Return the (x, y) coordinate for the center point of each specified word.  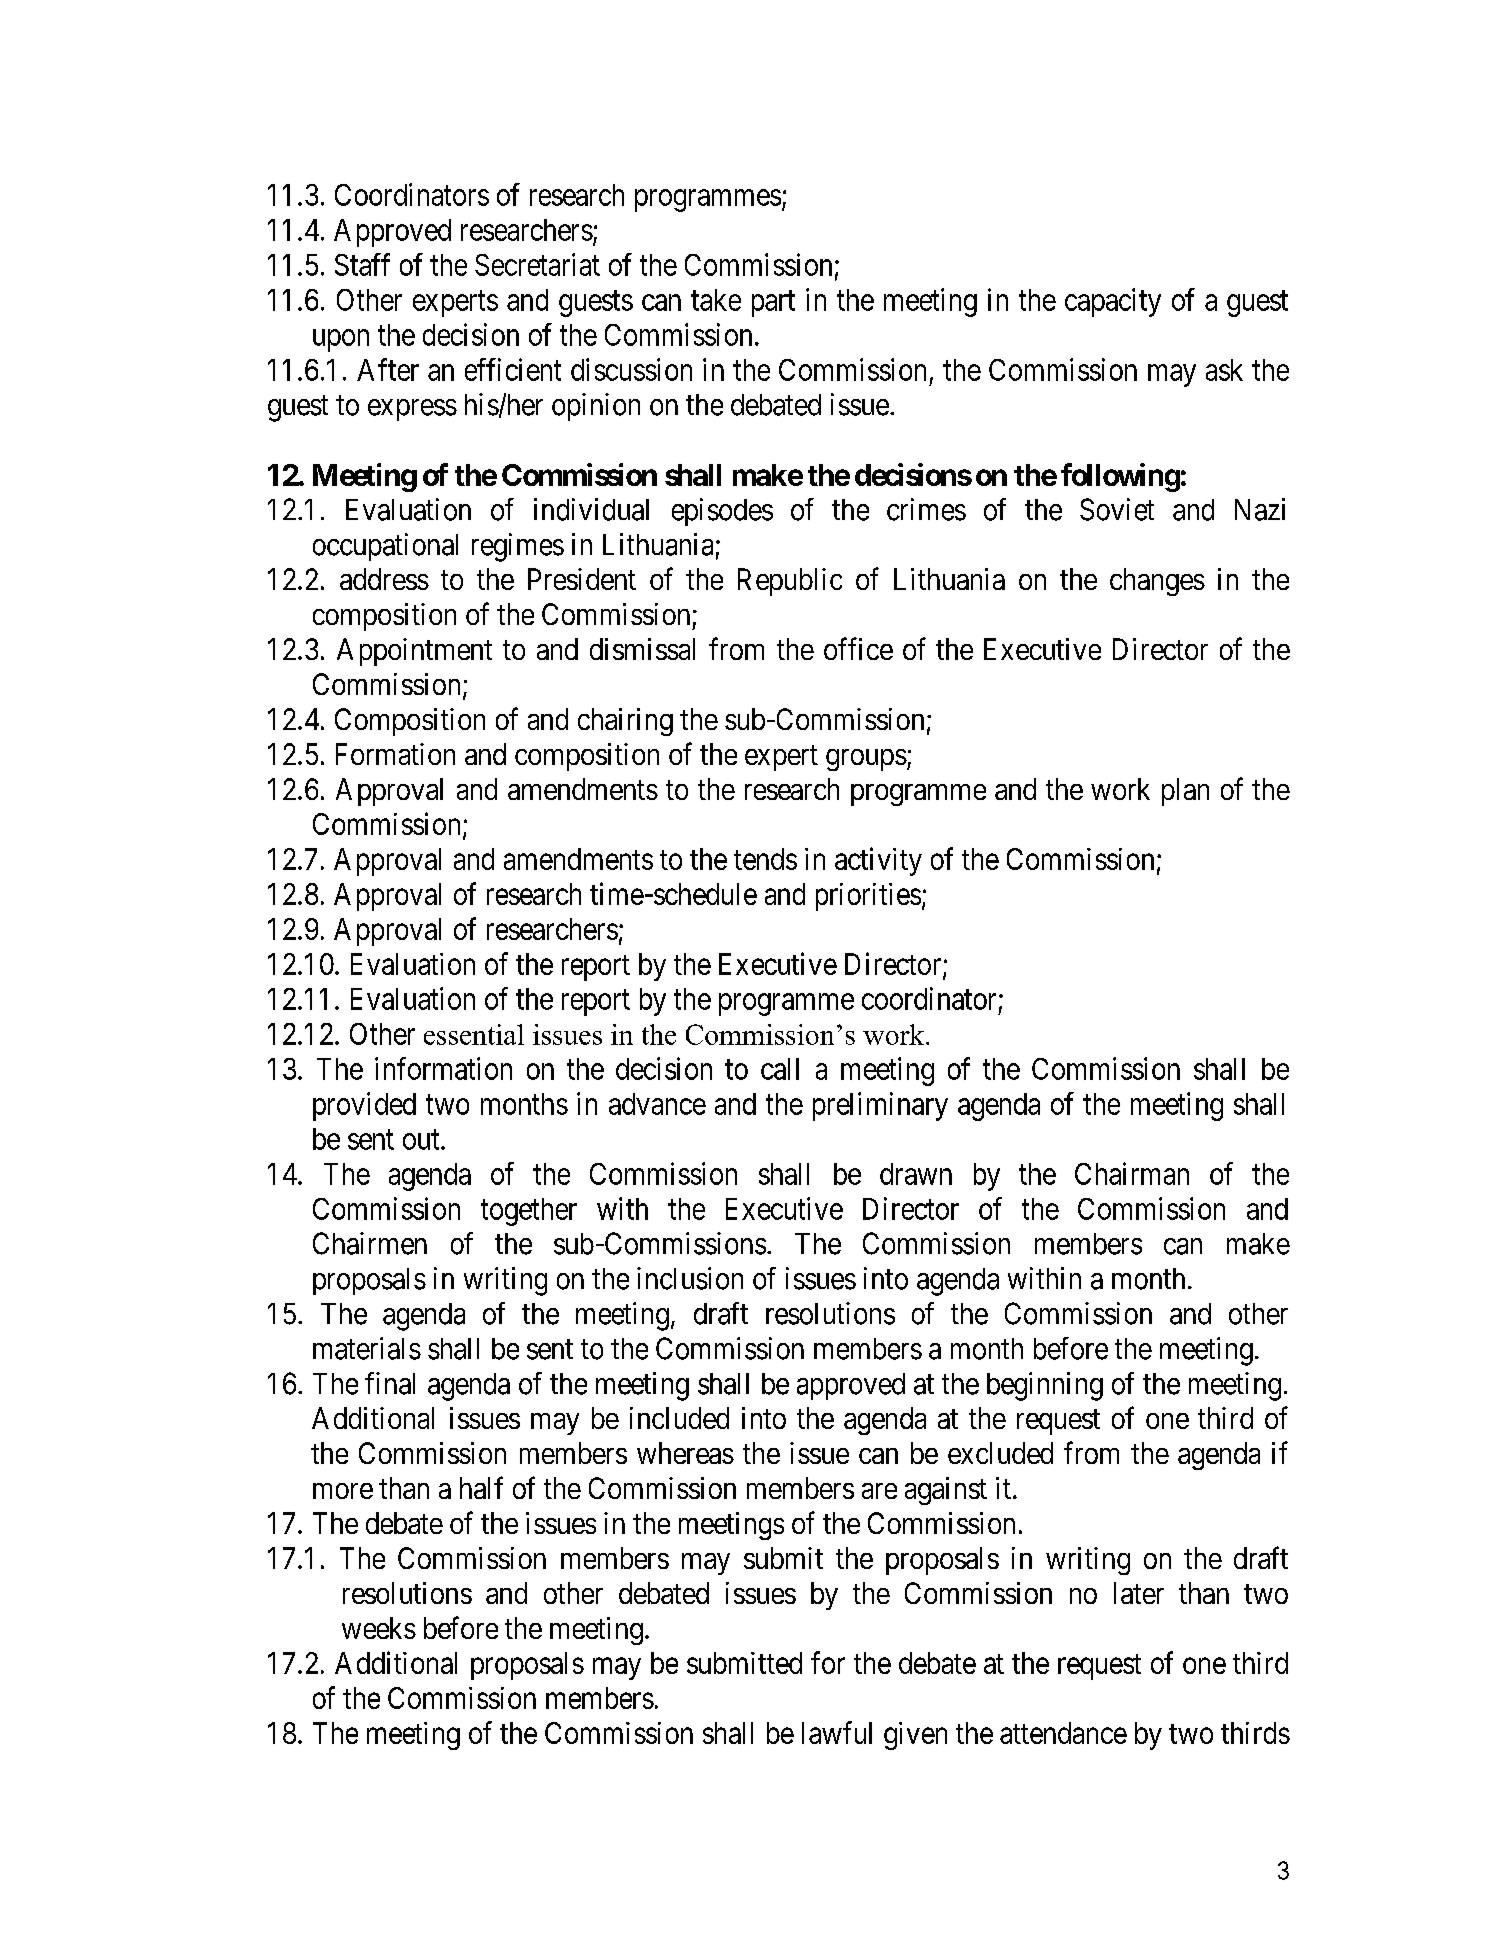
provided (364, 1106)
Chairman (1132, 1173)
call (780, 1069)
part (773, 304)
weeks (379, 1628)
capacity (1113, 302)
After (388, 369)
